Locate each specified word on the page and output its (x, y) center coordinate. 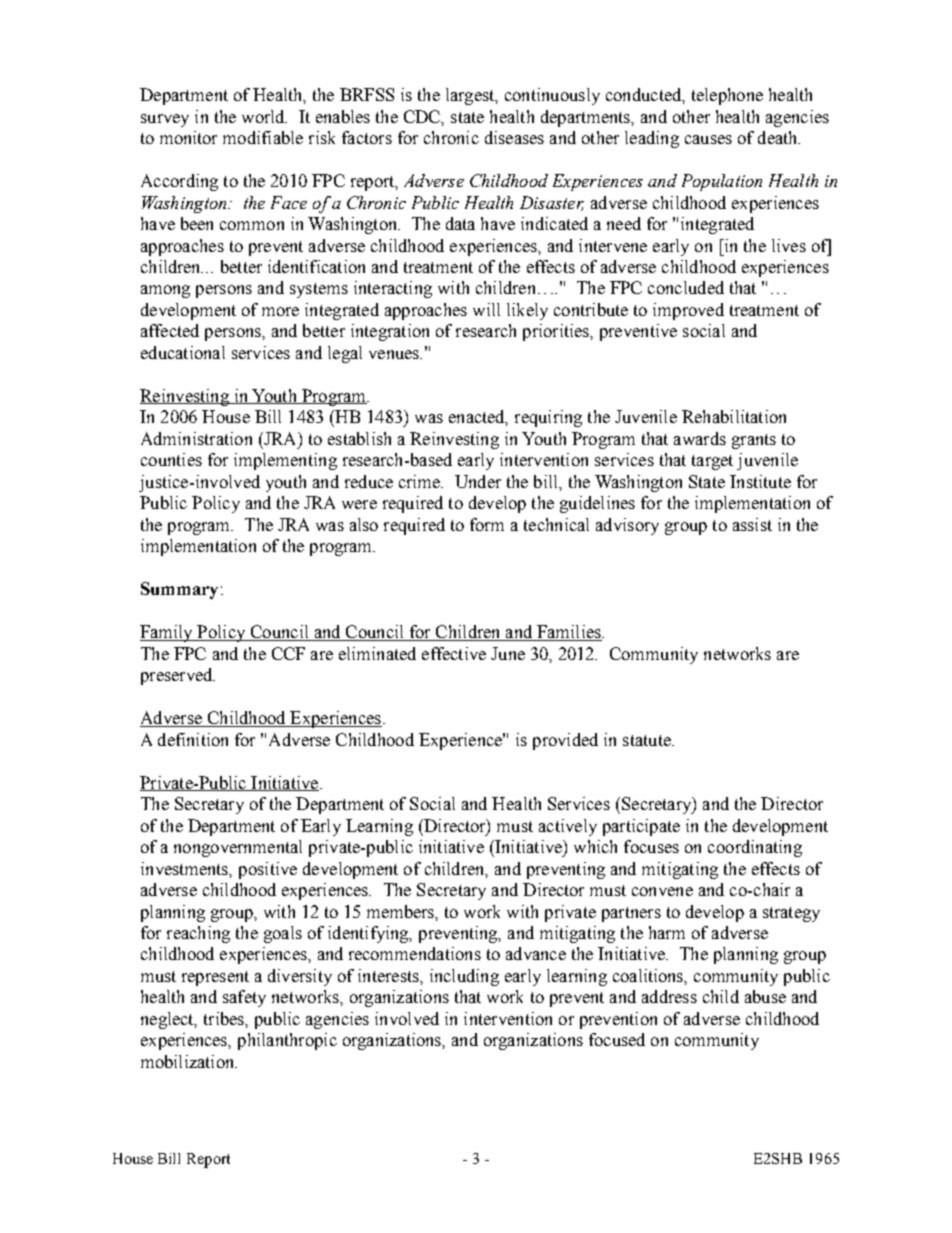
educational (183, 352)
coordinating (755, 848)
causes (708, 139)
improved (688, 311)
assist (752, 524)
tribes (225, 1018)
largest (471, 96)
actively (568, 827)
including (464, 977)
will (486, 309)
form (487, 524)
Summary (179, 590)
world (264, 116)
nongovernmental (238, 848)
